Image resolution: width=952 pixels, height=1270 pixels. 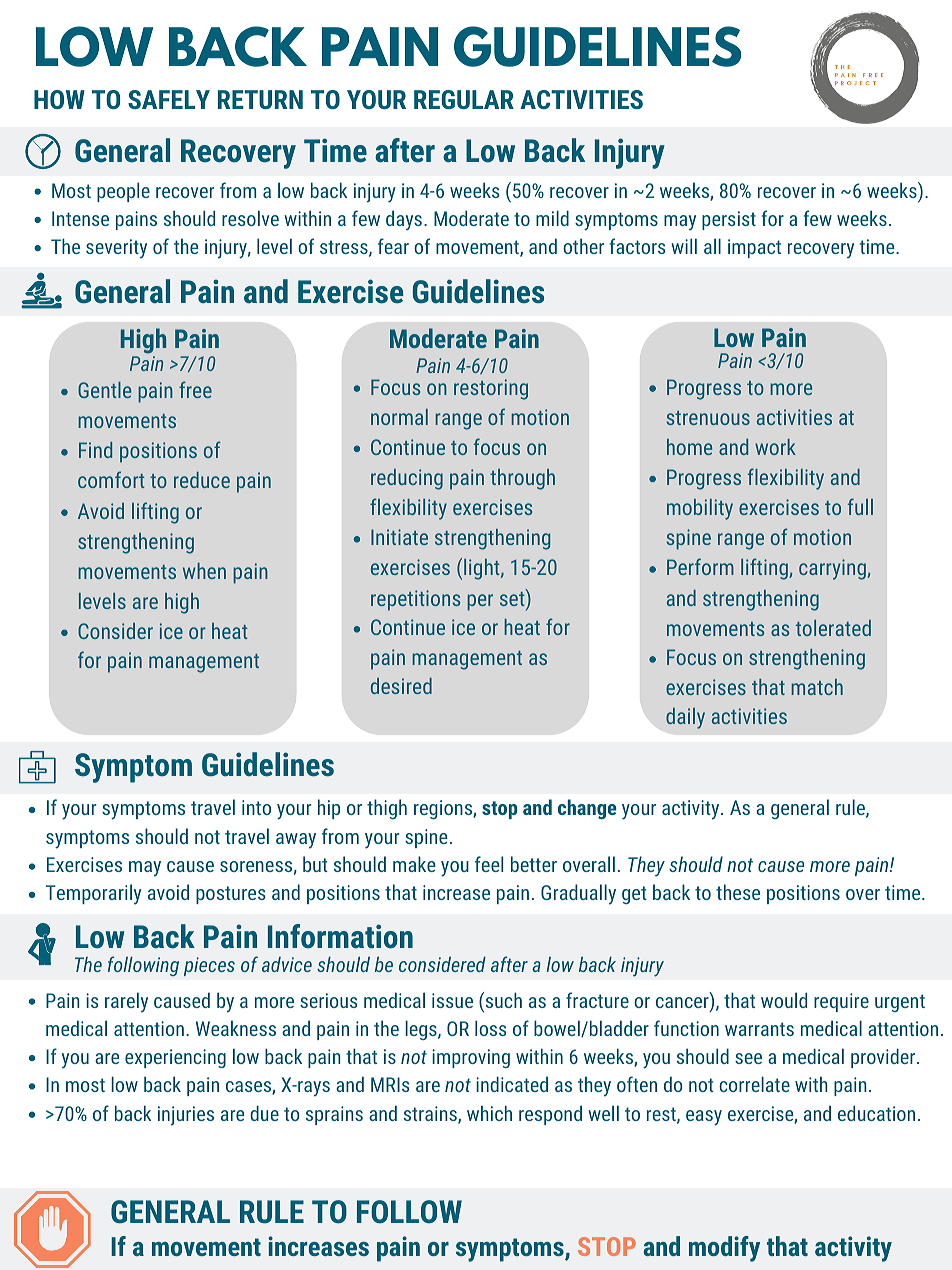 I want to click on modify, so click(x=724, y=1249).
